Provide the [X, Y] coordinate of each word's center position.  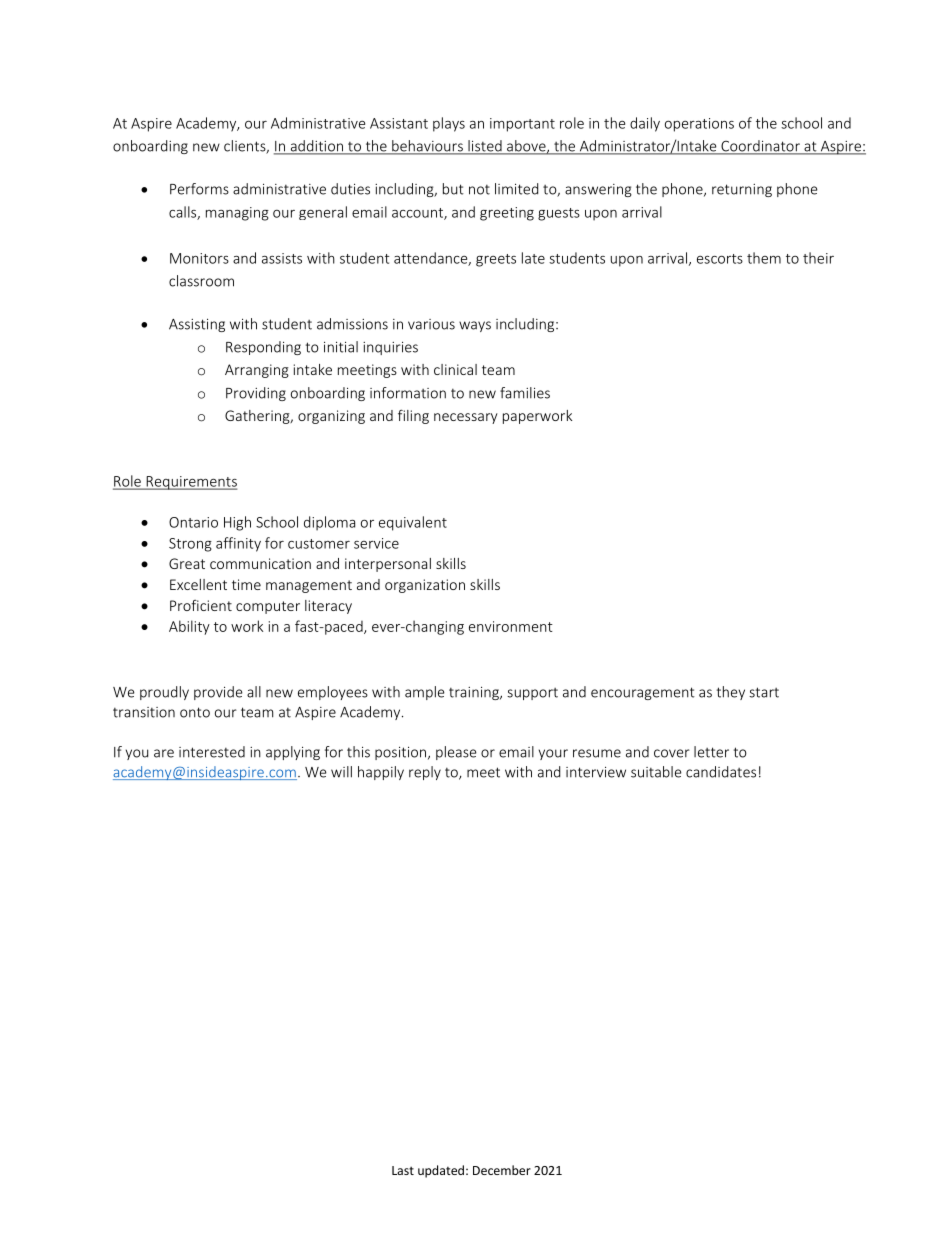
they [731, 693]
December [502, 1170]
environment [511, 626]
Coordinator [760, 147]
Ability [189, 627]
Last [403, 1170]
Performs [199, 189]
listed [485, 147]
